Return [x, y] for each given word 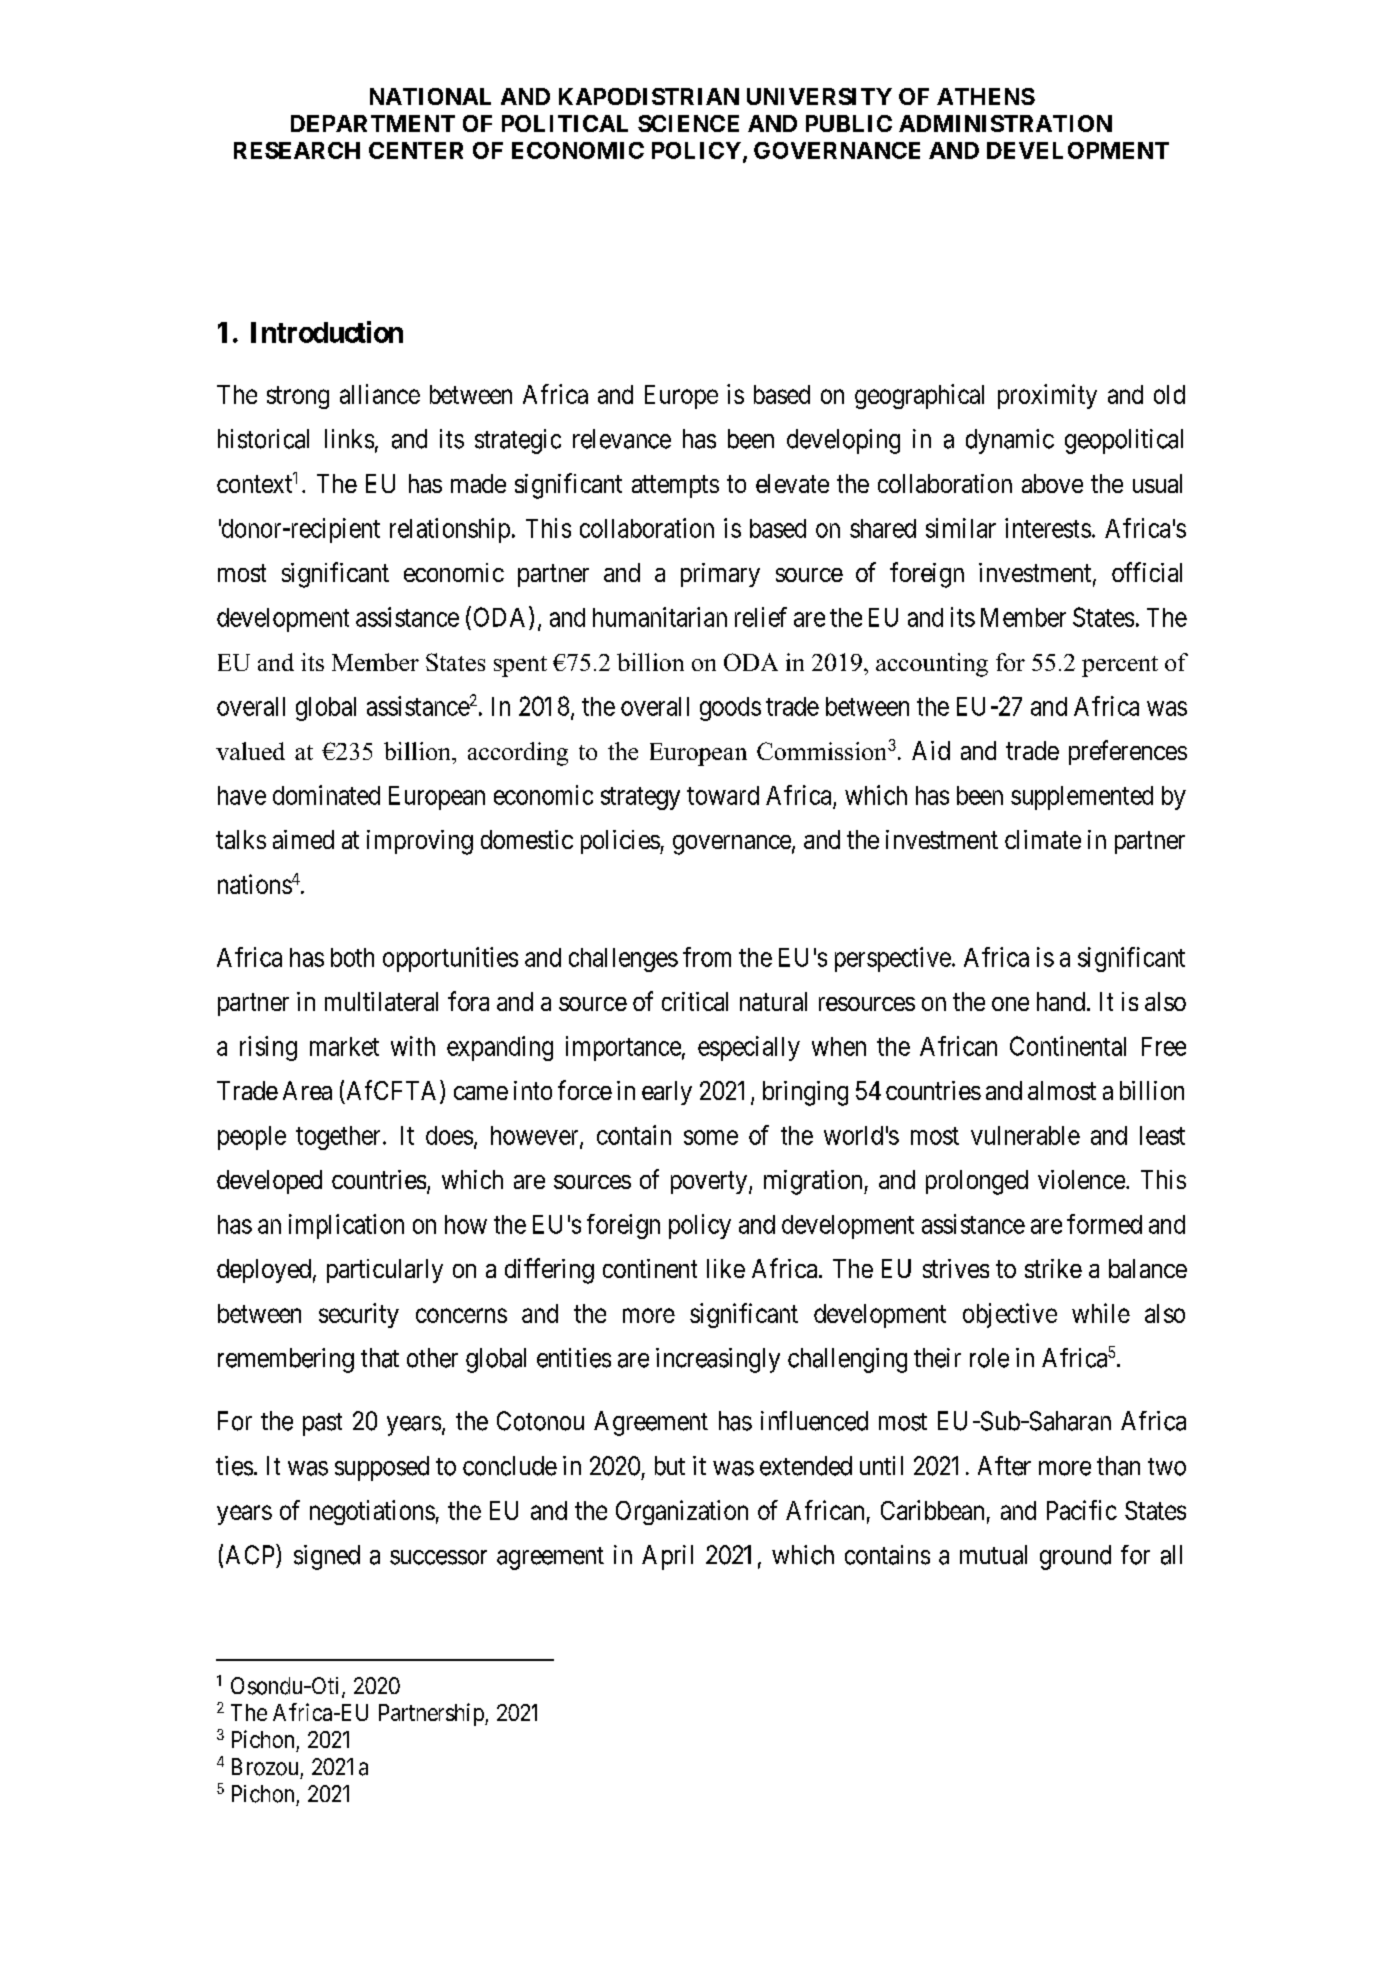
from [707, 957]
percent [1120, 666]
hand [1061, 1001]
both [352, 957]
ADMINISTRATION [1005, 123]
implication [346, 1226]
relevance [622, 439]
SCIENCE [688, 123]
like [726, 1268]
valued [250, 751]
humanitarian [660, 617]
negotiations [372, 1512]
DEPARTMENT [373, 123]
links [349, 439]
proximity [1047, 396]
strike [1053, 1268]
